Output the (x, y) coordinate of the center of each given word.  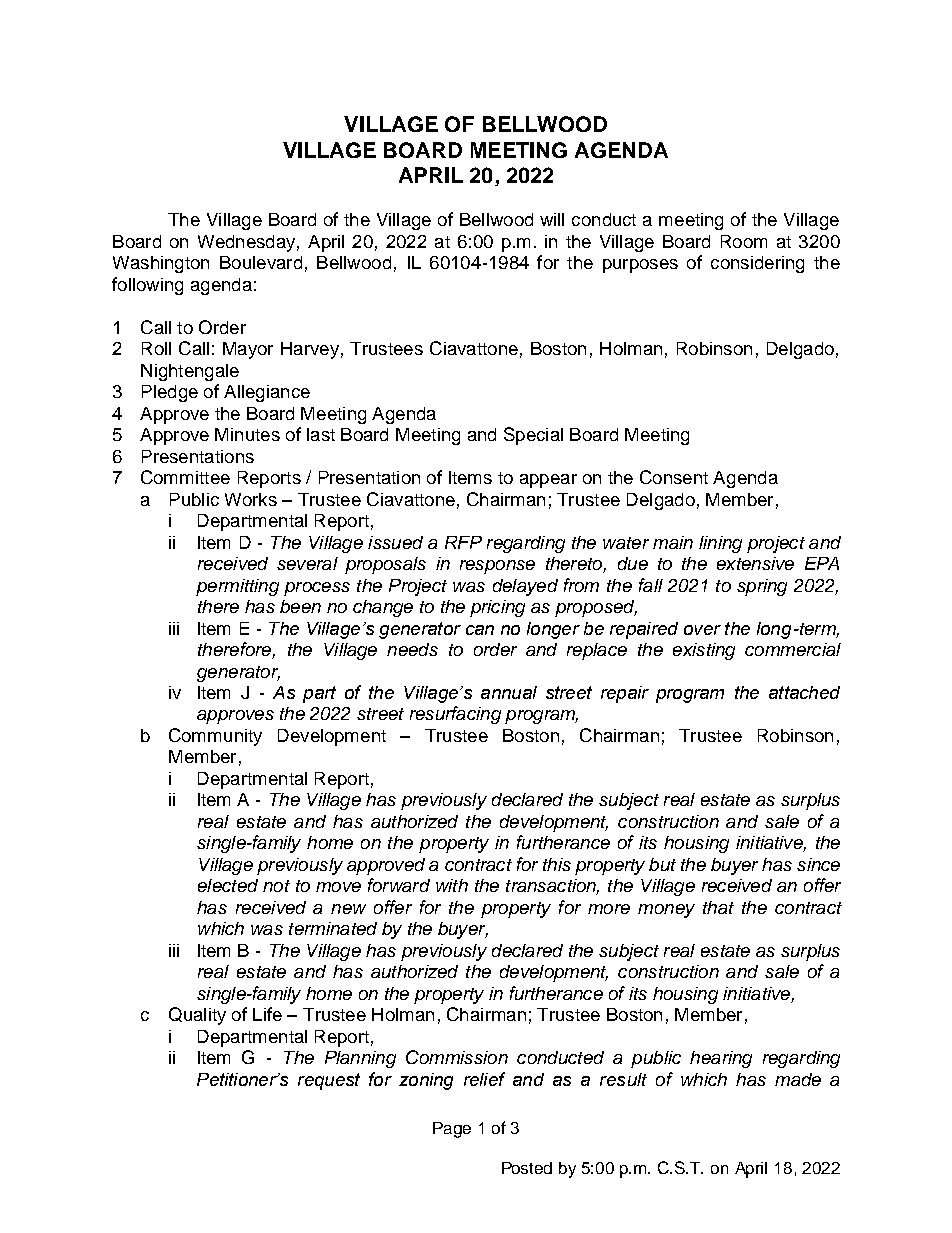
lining (720, 544)
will (552, 219)
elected (228, 885)
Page (452, 1130)
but (662, 864)
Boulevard (261, 262)
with (452, 885)
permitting (237, 587)
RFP (463, 542)
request (329, 1081)
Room (744, 241)
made (798, 1079)
